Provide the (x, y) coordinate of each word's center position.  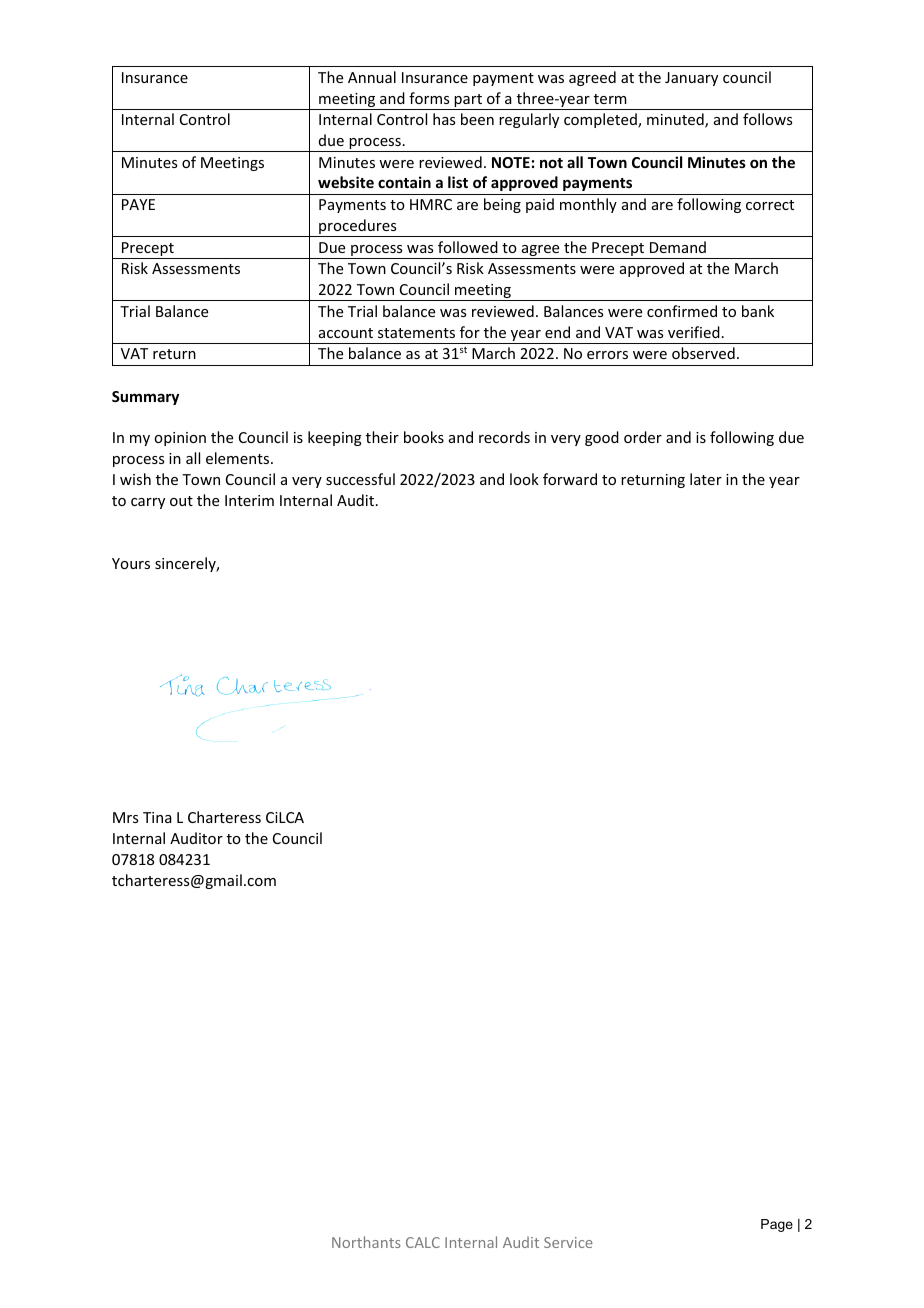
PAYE (138, 204)
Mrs (125, 817)
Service (568, 1242)
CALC (423, 1242)
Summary (145, 398)
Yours (131, 563)
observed (703, 353)
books (424, 437)
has (444, 119)
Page (777, 1225)
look (524, 479)
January (691, 79)
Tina (157, 817)
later (706, 479)
